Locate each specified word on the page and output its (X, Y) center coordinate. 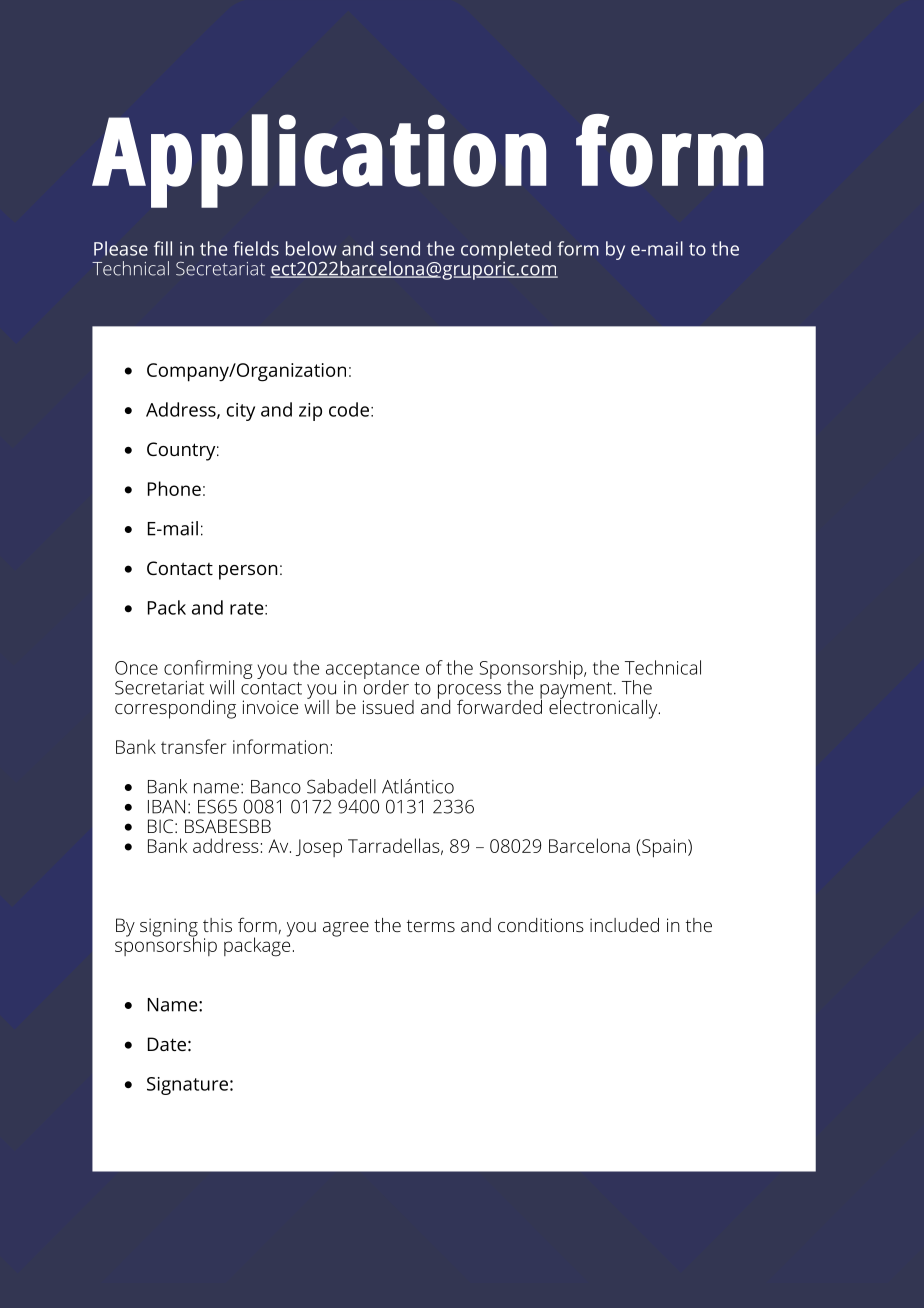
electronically (604, 708)
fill (163, 248)
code (349, 409)
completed (506, 251)
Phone (174, 488)
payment (576, 691)
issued (388, 707)
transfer (193, 746)
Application (319, 161)
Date (167, 1044)
